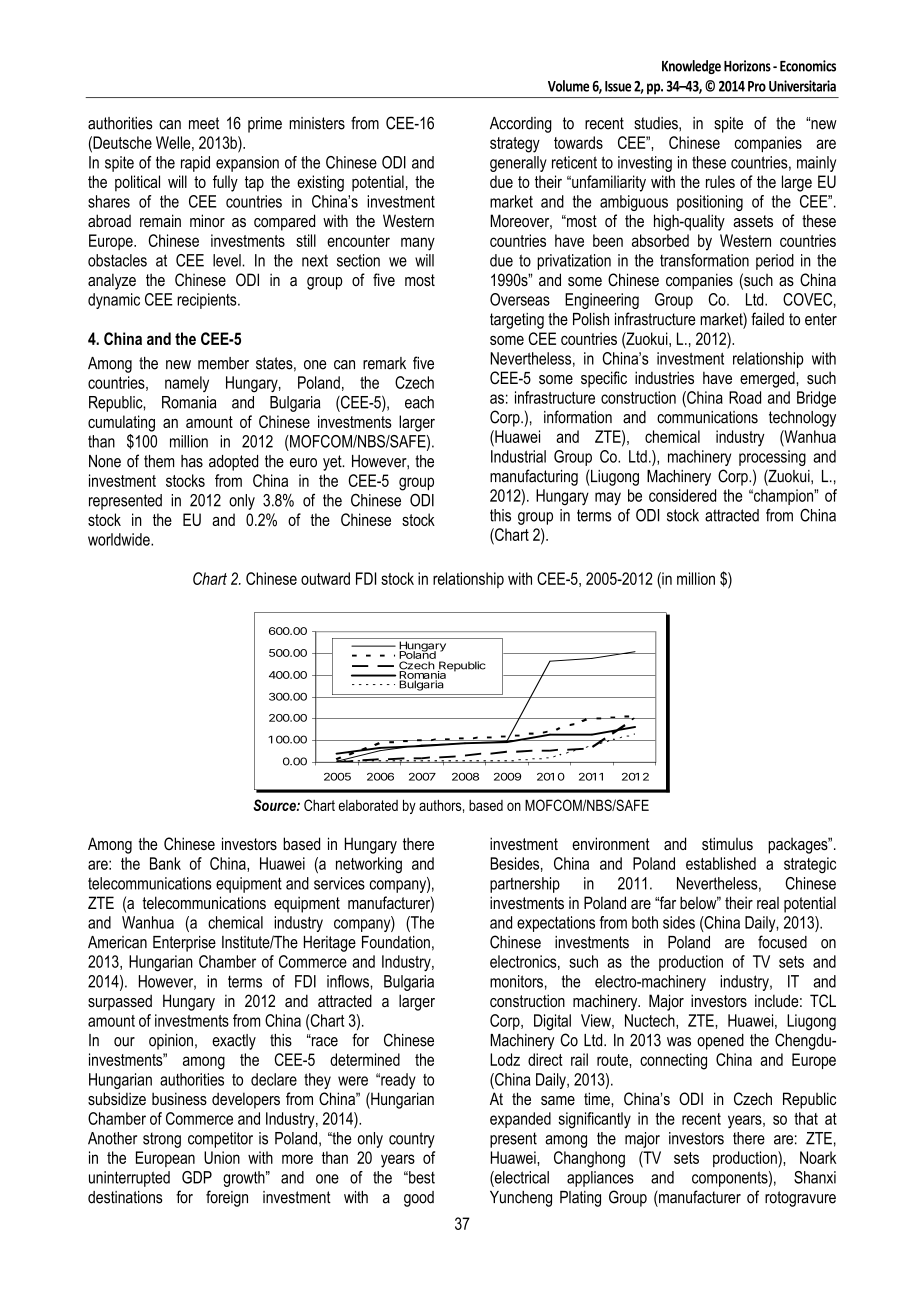  I want to click on Knowledge, so click(691, 67).
